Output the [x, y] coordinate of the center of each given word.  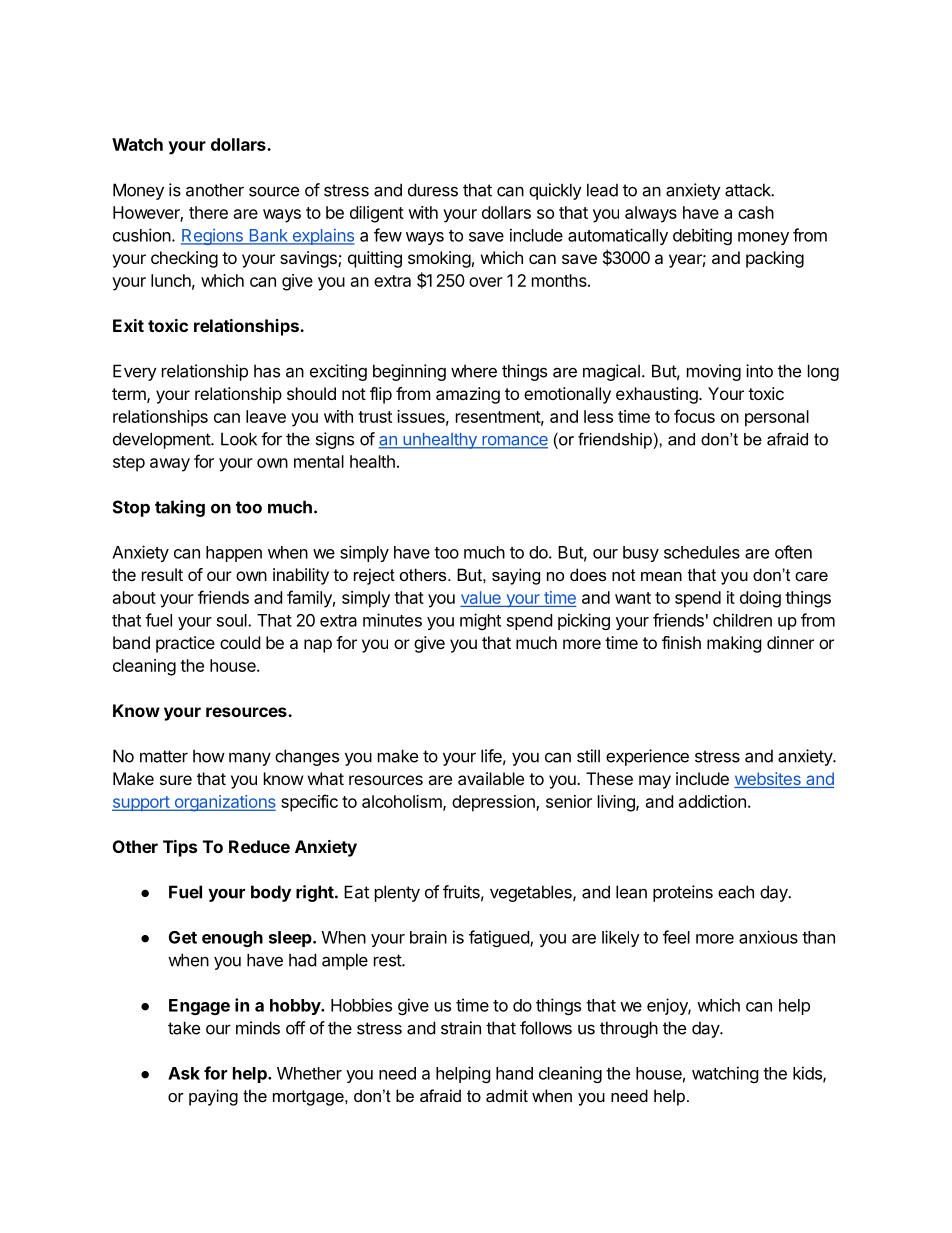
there [208, 212]
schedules [702, 552]
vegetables [532, 893]
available [491, 778]
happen [234, 554]
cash [756, 212]
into [759, 371]
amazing [468, 395]
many [250, 759]
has [267, 371]
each [736, 892]
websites [768, 780]
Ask [184, 1073]
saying [516, 576]
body [271, 893]
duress [433, 190]
